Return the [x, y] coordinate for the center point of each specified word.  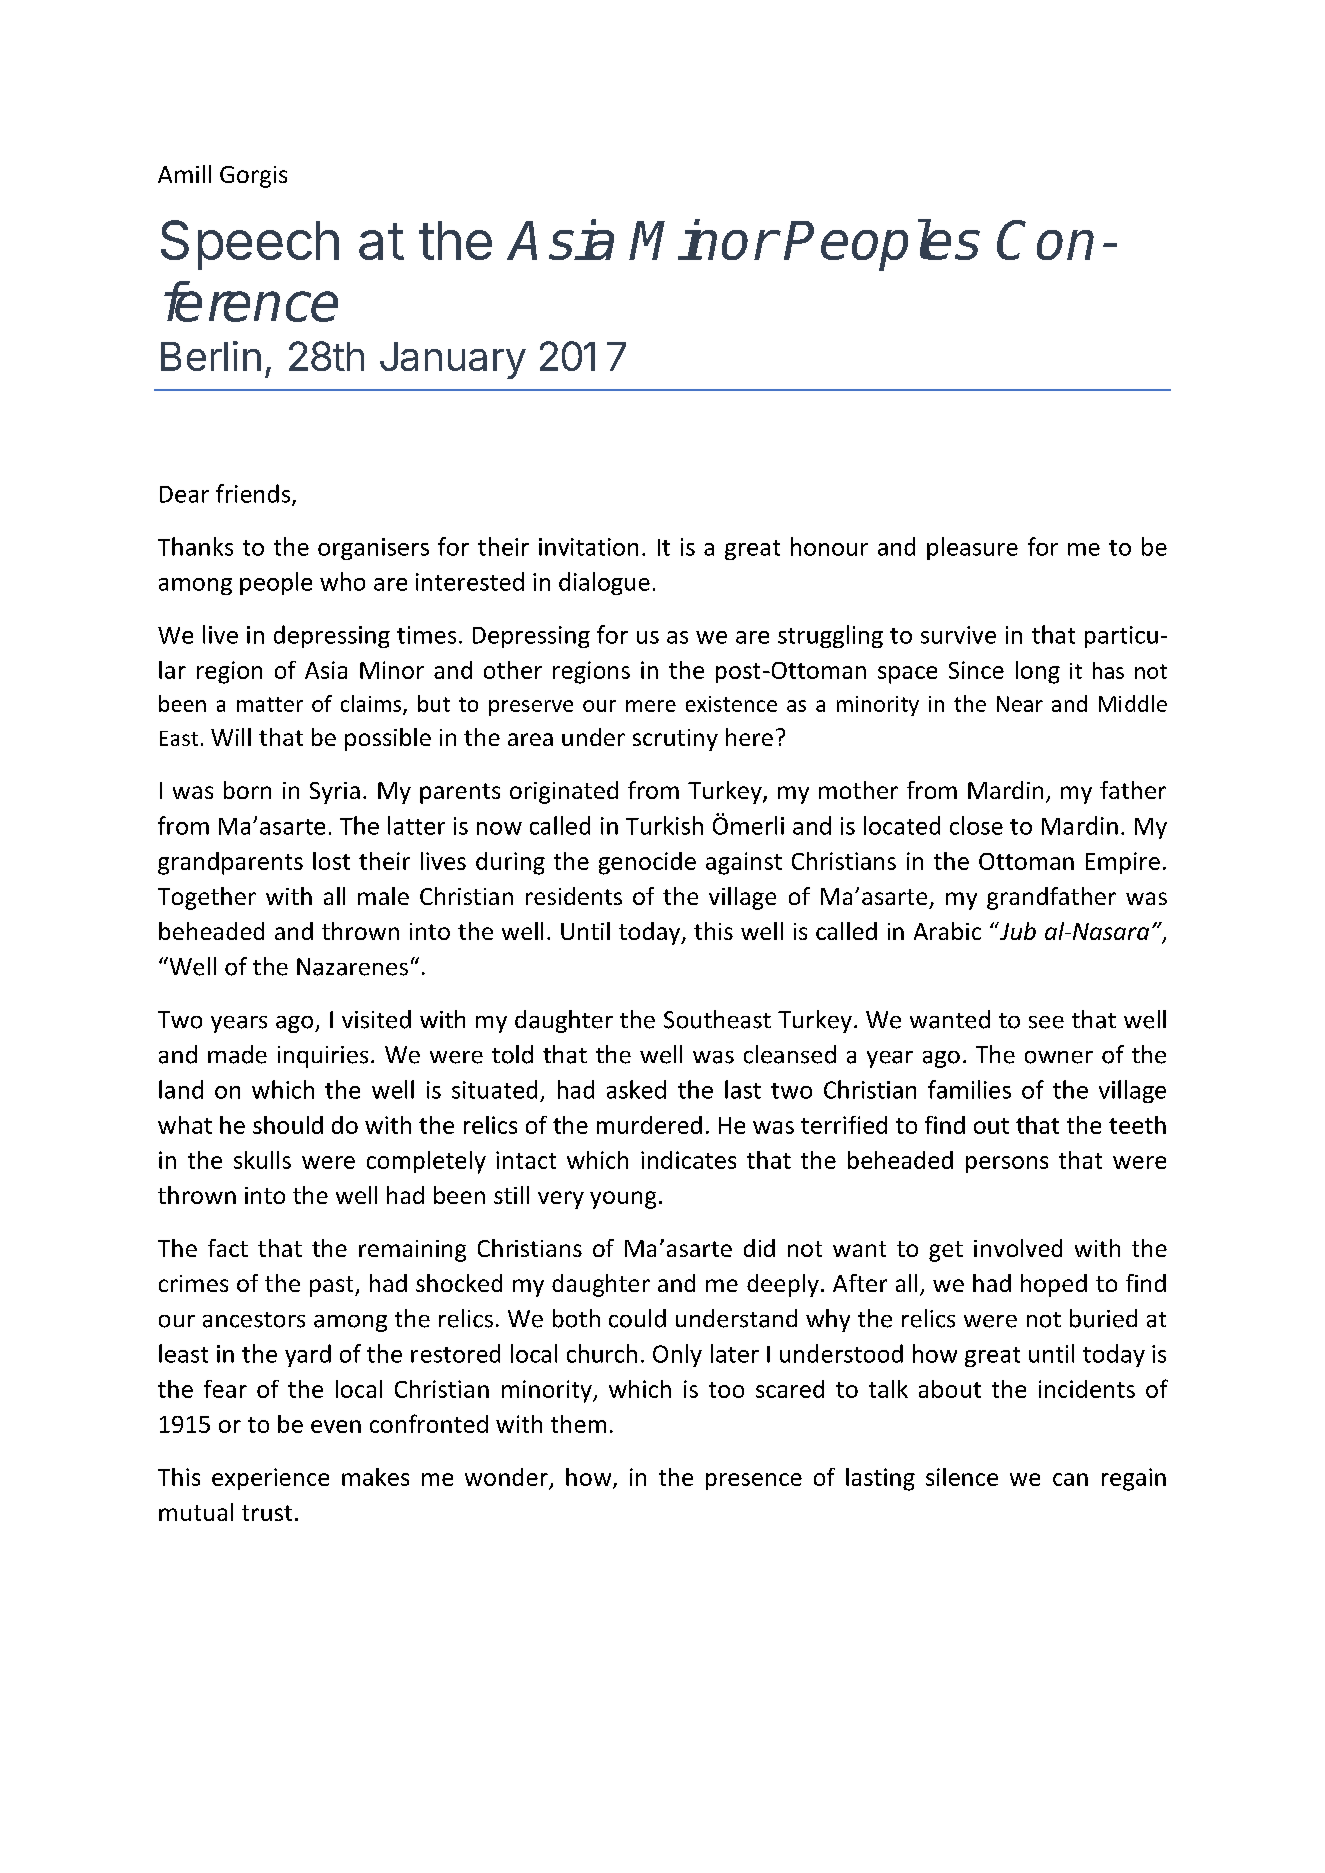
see [1046, 1022]
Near [1020, 704]
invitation [588, 547]
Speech [250, 245]
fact [228, 1248]
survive [958, 635]
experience [270, 1479]
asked [636, 1089]
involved [1018, 1248]
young [623, 1200]
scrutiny [675, 740]
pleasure [972, 548]
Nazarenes [352, 967]
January [453, 360]
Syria [335, 793]
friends [254, 494]
